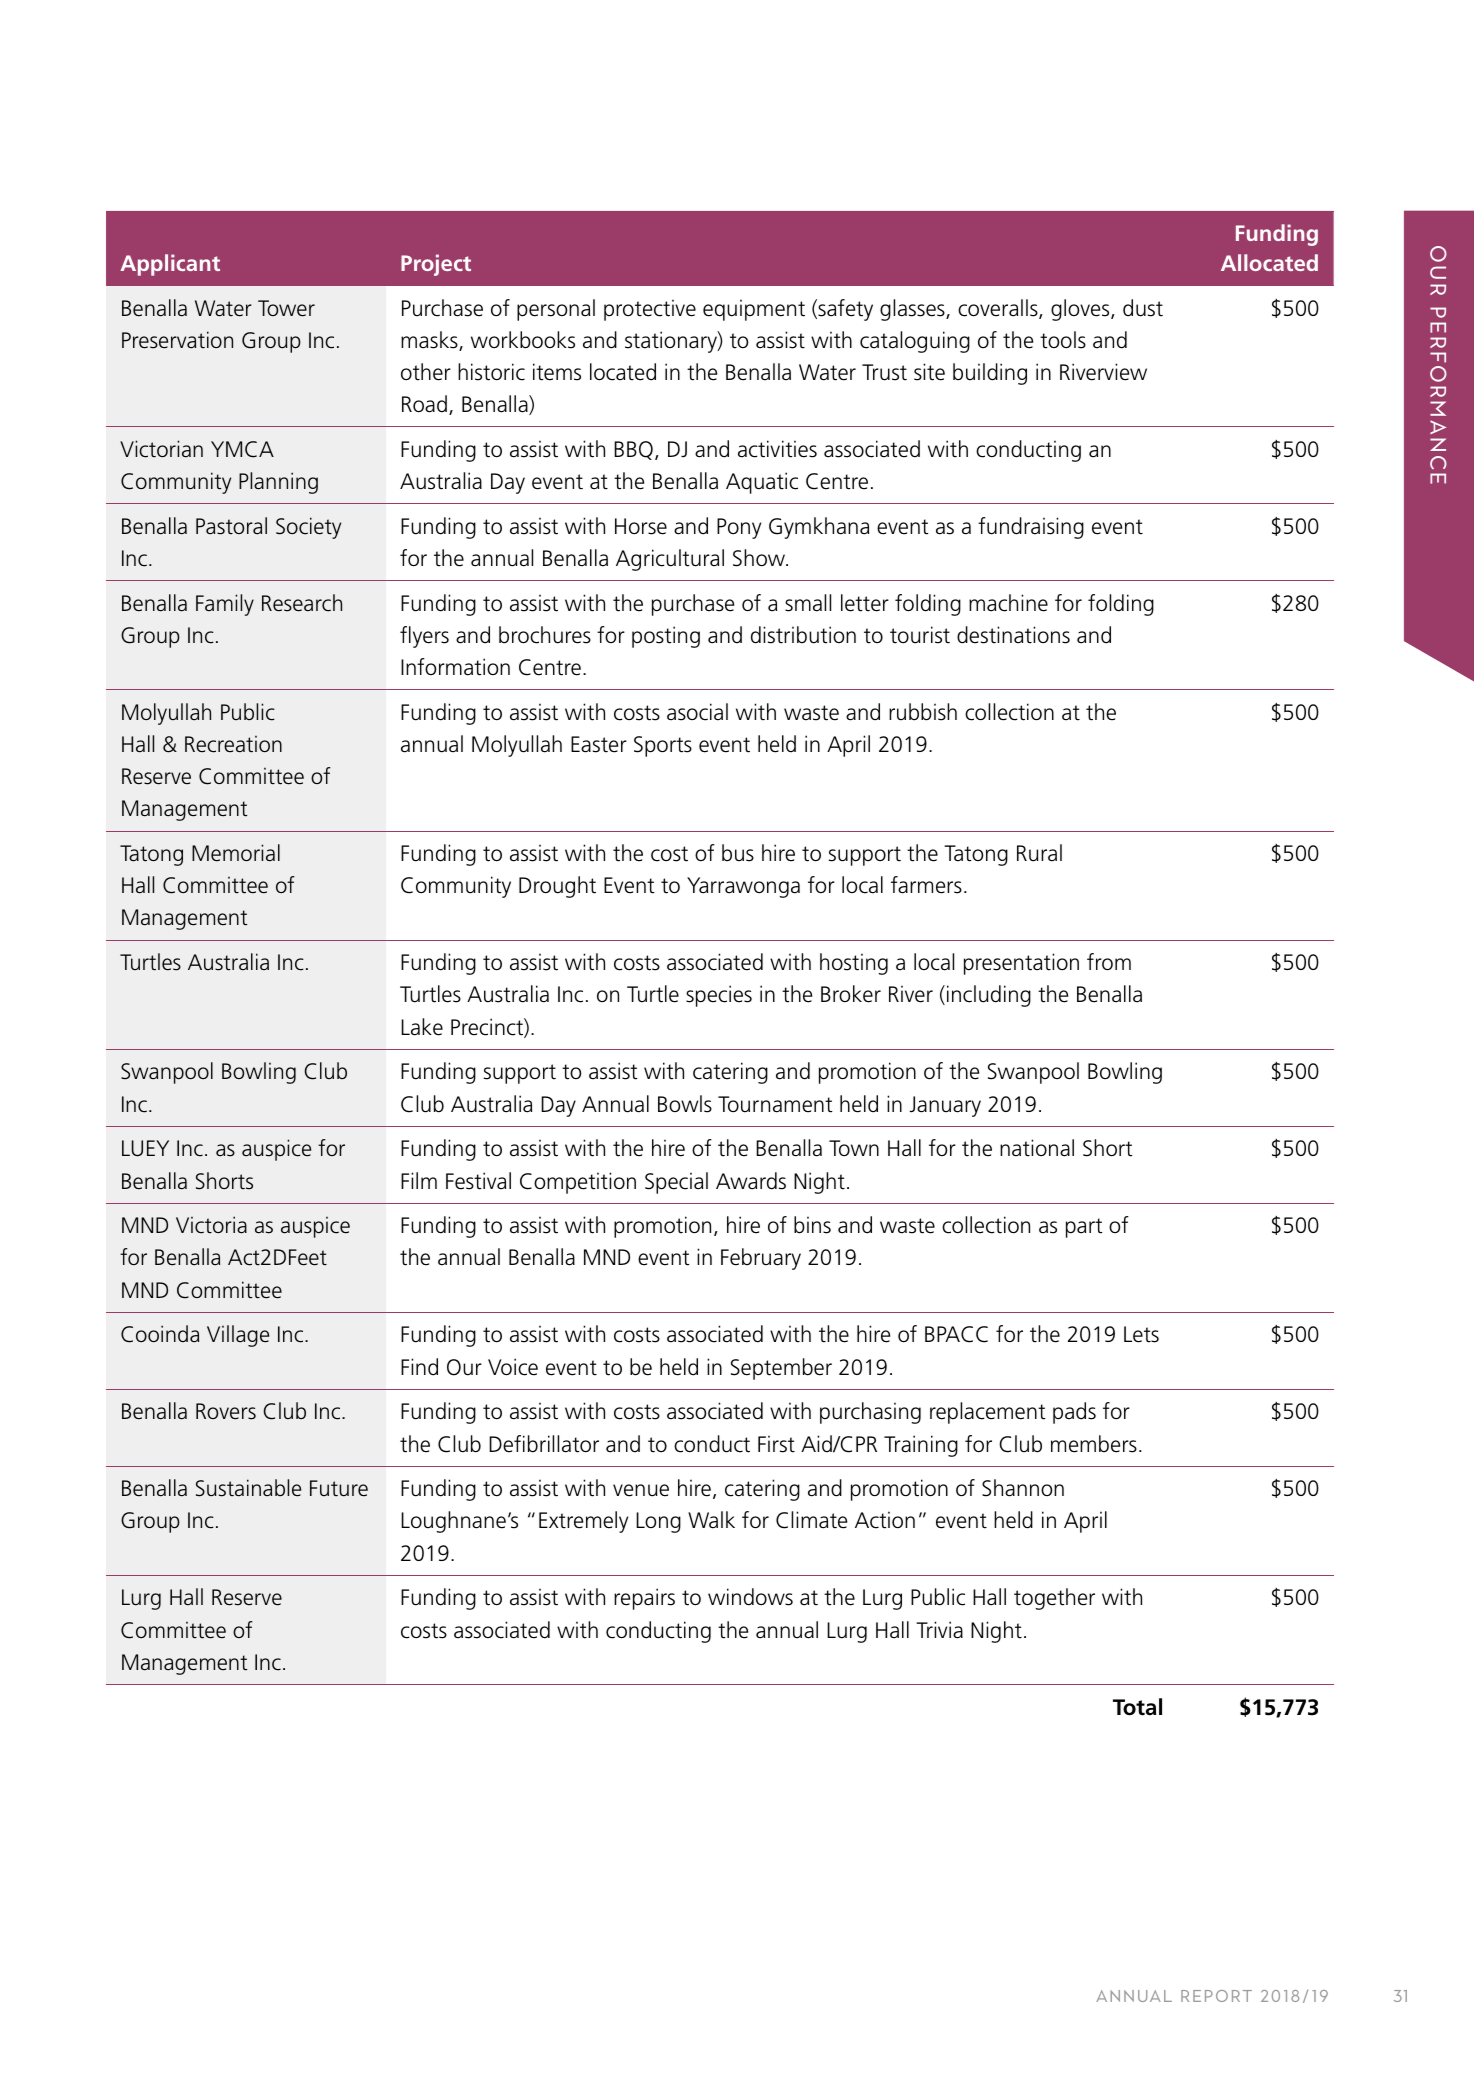 This screenshot has width=1474, height=2084. What do you see at coordinates (1081, 310) in the screenshot?
I see `gloves` at bounding box center [1081, 310].
